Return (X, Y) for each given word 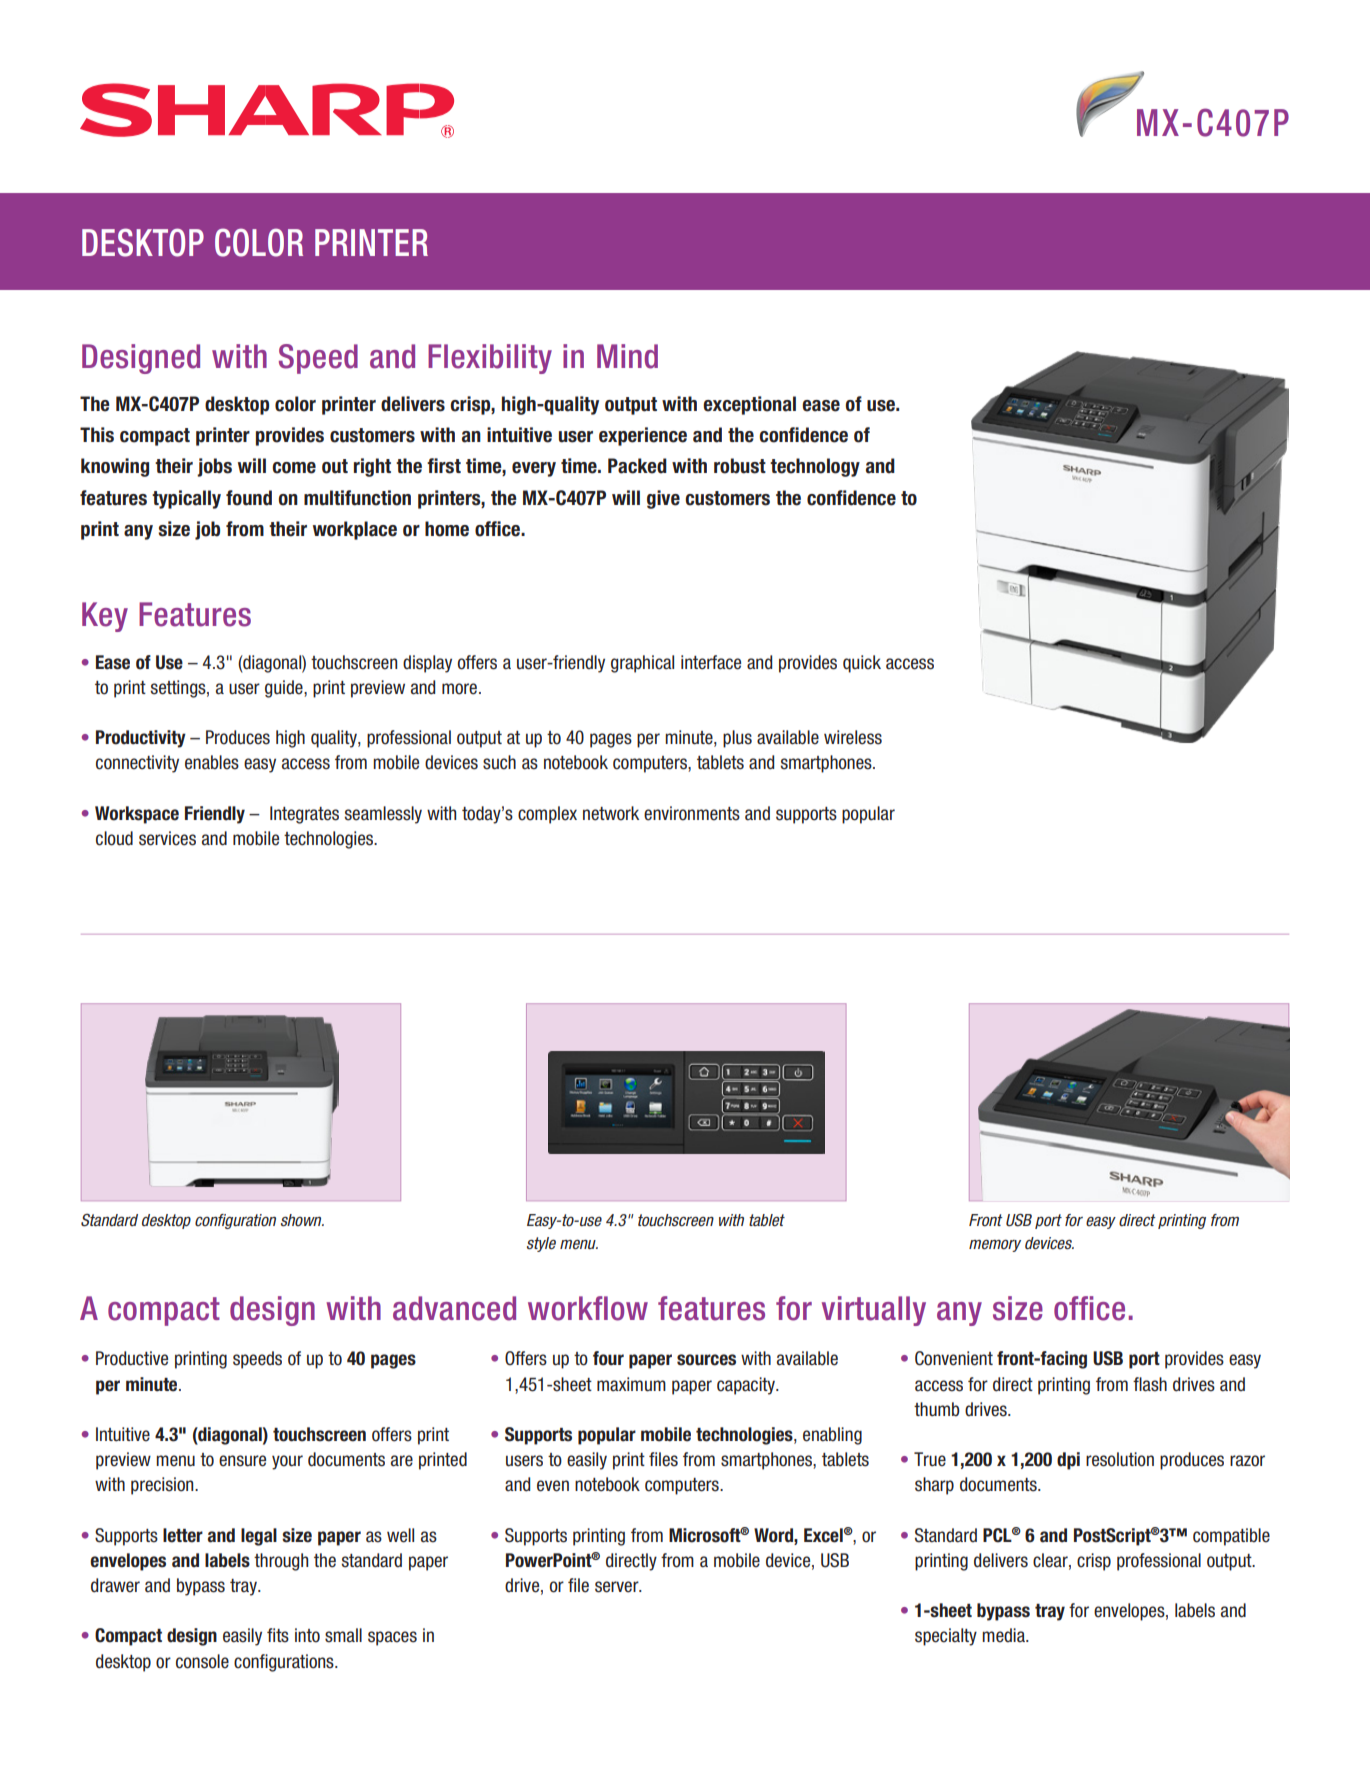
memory (995, 1245)
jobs (214, 467)
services (167, 838)
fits (278, 1635)
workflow (588, 1308)
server (618, 1587)
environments (692, 813)
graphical (642, 664)
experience (643, 436)
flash (1150, 1384)
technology (815, 467)
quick (862, 664)
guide (285, 689)
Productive (132, 1358)
